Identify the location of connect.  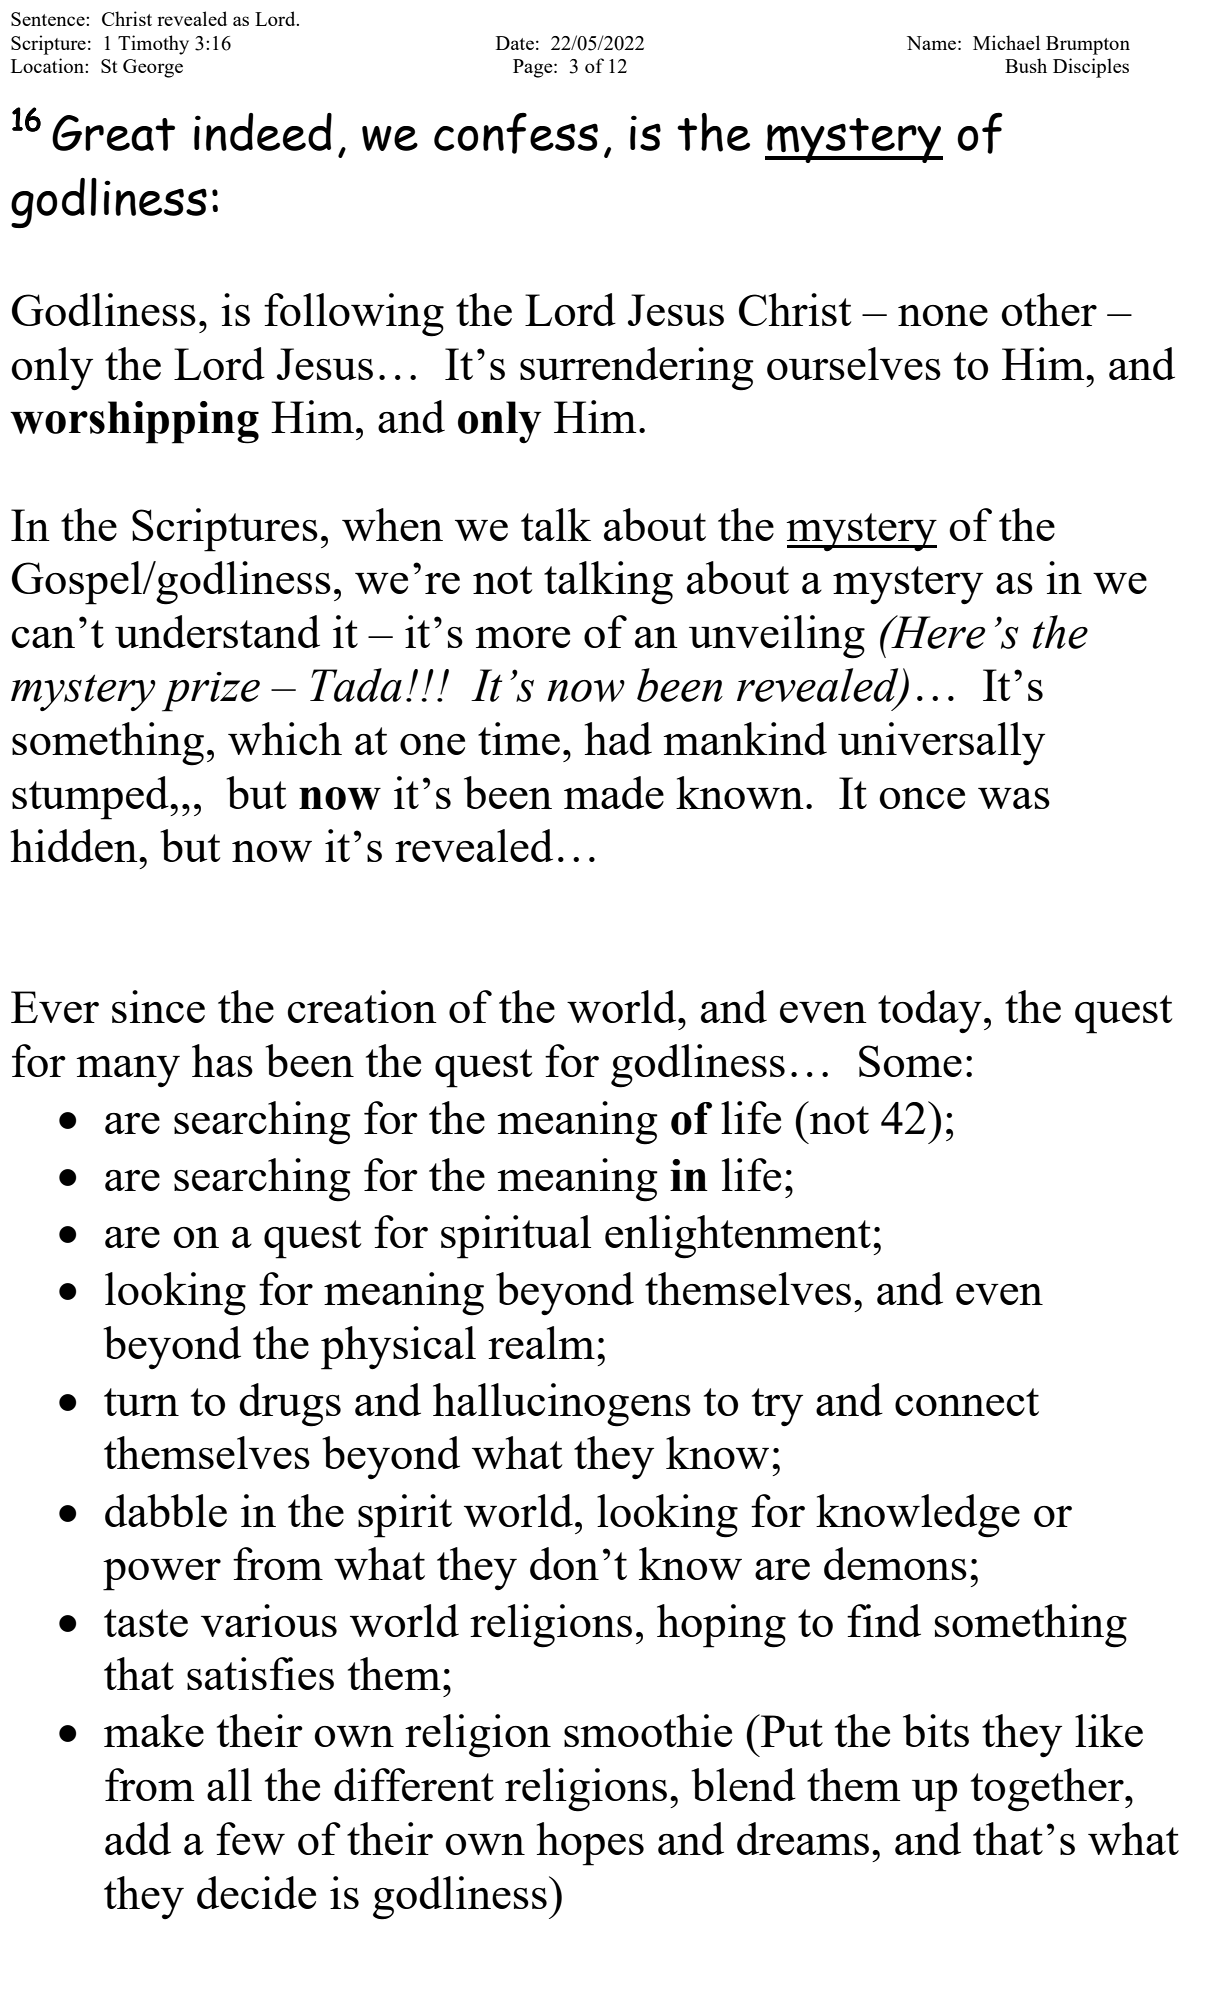
(967, 1402).
